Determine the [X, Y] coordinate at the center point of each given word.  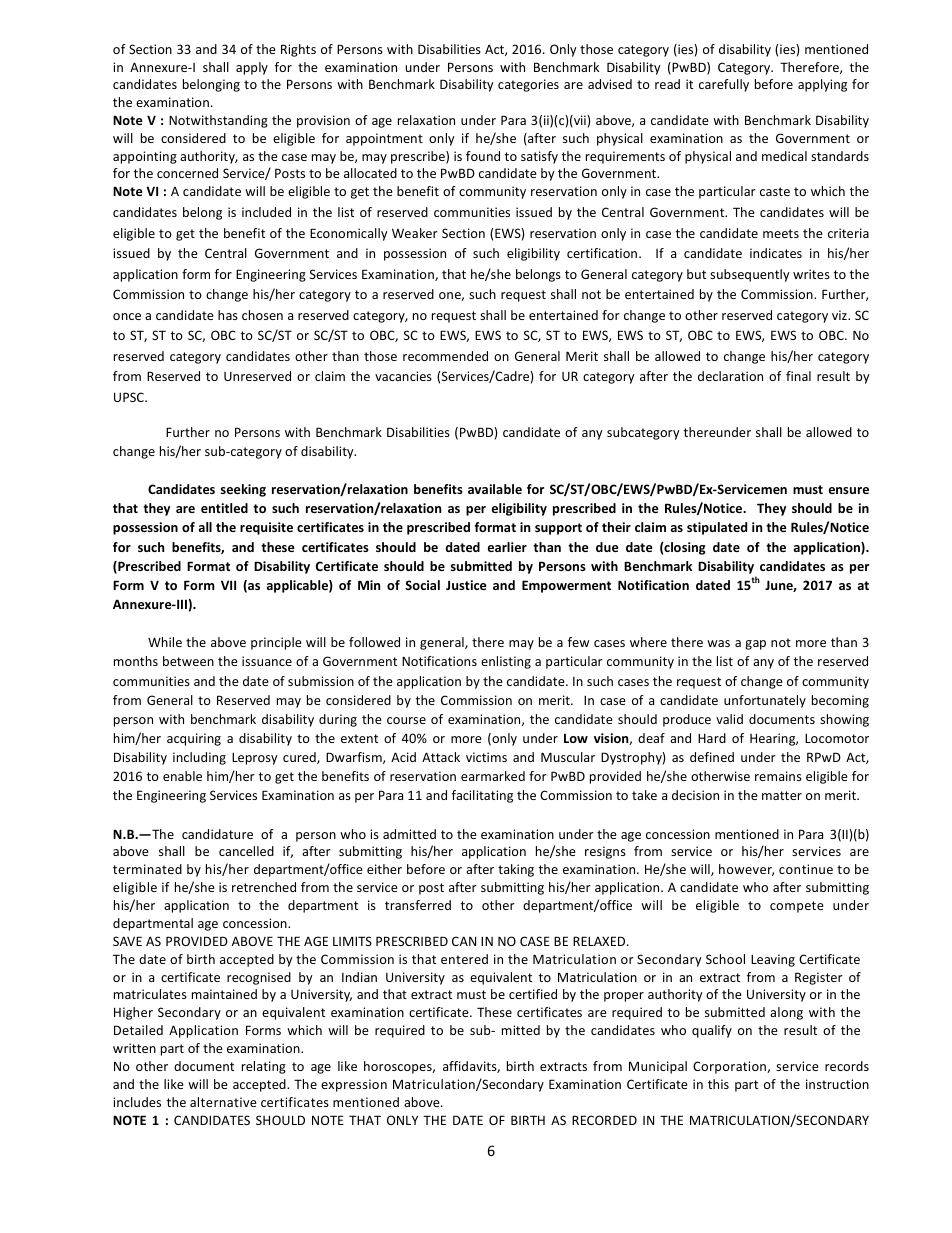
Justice [466, 585]
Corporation [730, 1067]
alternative [223, 1102]
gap [755, 645]
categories [528, 85]
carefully [724, 85]
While [165, 642]
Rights [298, 50]
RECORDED [604, 1120]
